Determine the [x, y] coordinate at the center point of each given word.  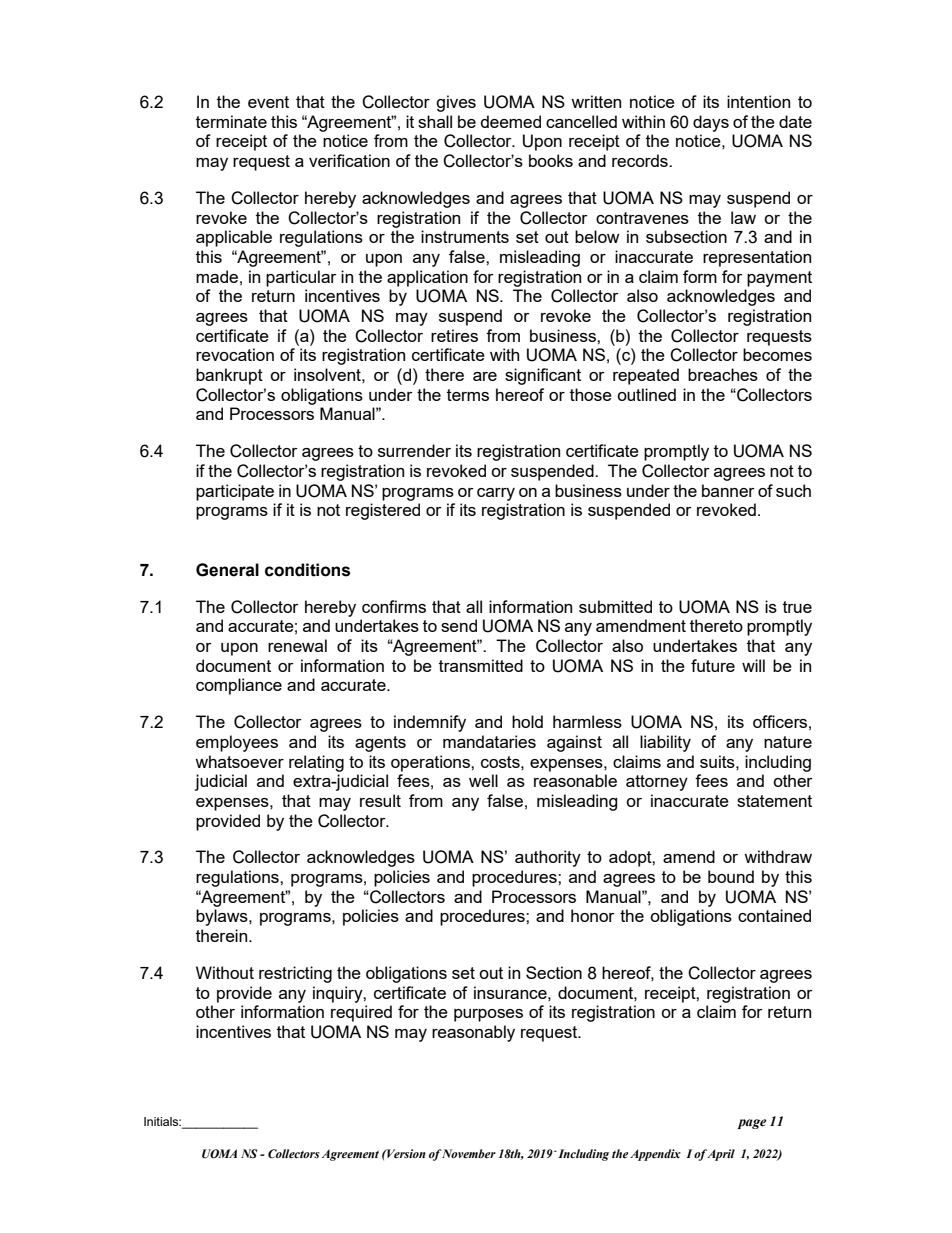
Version [405, 1153]
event [268, 102]
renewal [297, 645]
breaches [723, 374]
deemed [511, 121]
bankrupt [229, 376]
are [485, 376]
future [713, 665]
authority [548, 858]
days [711, 123]
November [468, 1154]
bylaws [223, 917]
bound [731, 876]
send [459, 625]
